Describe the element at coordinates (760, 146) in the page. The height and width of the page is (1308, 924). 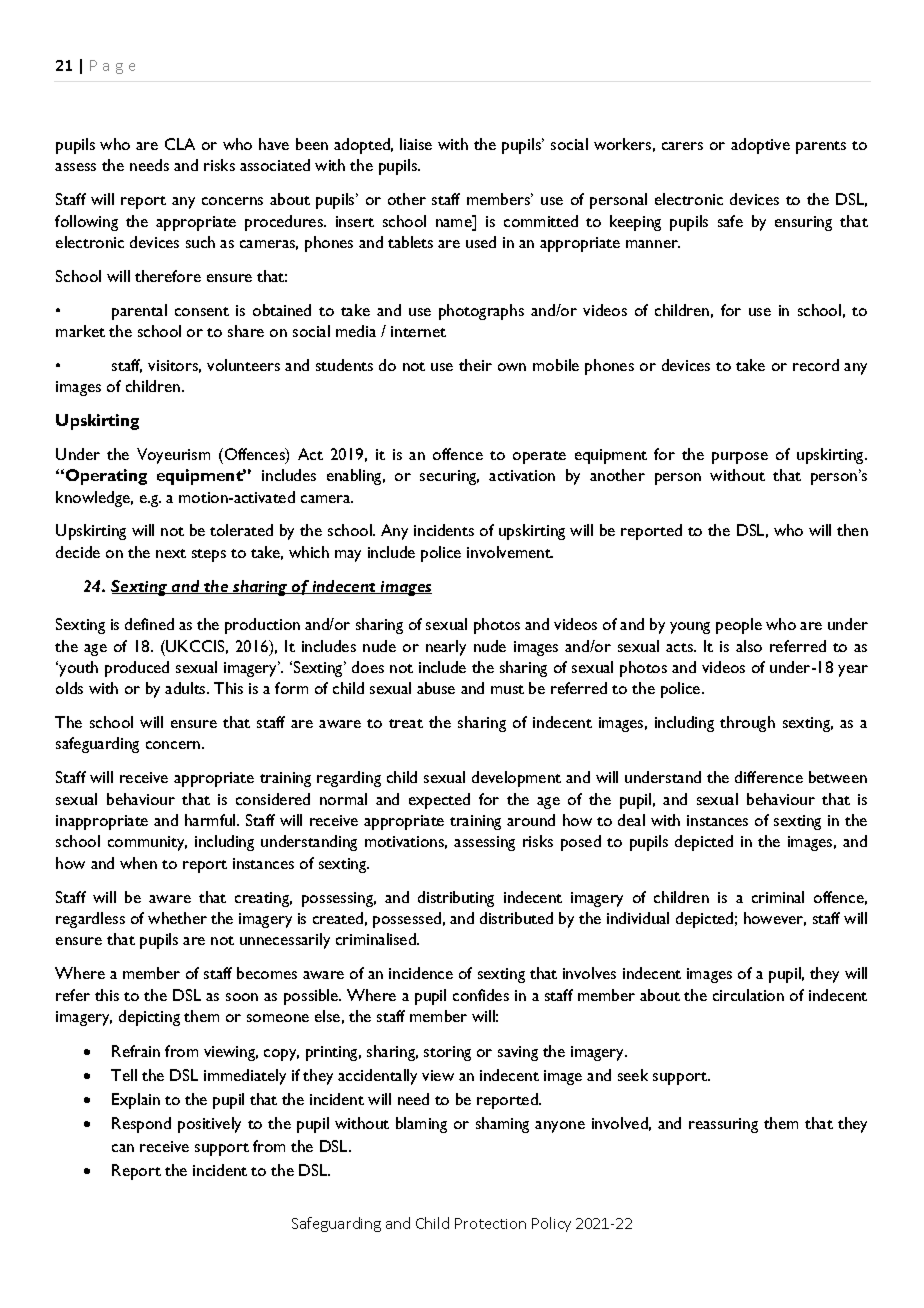
I see `adoptive` at that location.
